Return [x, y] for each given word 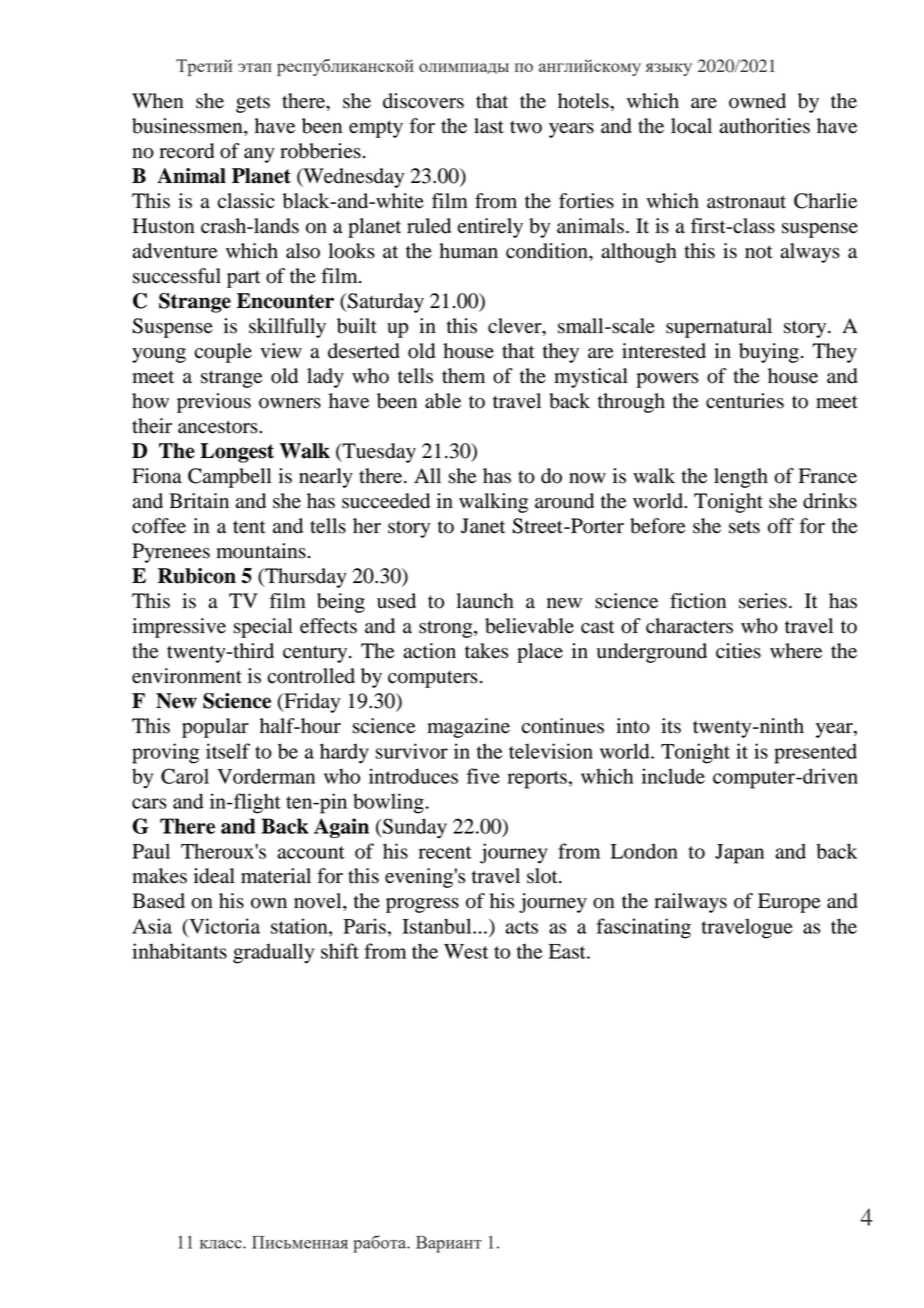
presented [815, 753]
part [243, 279]
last [489, 126]
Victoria [223, 927]
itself [228, 751]
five [483, 776]
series [763, 601]
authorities [764, 126]
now [587, 478]
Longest [237, 453]
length [741, 478]
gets [253, 104]
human [468, 251]
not [759, 252]
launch [485, 601]
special [263, 628]
